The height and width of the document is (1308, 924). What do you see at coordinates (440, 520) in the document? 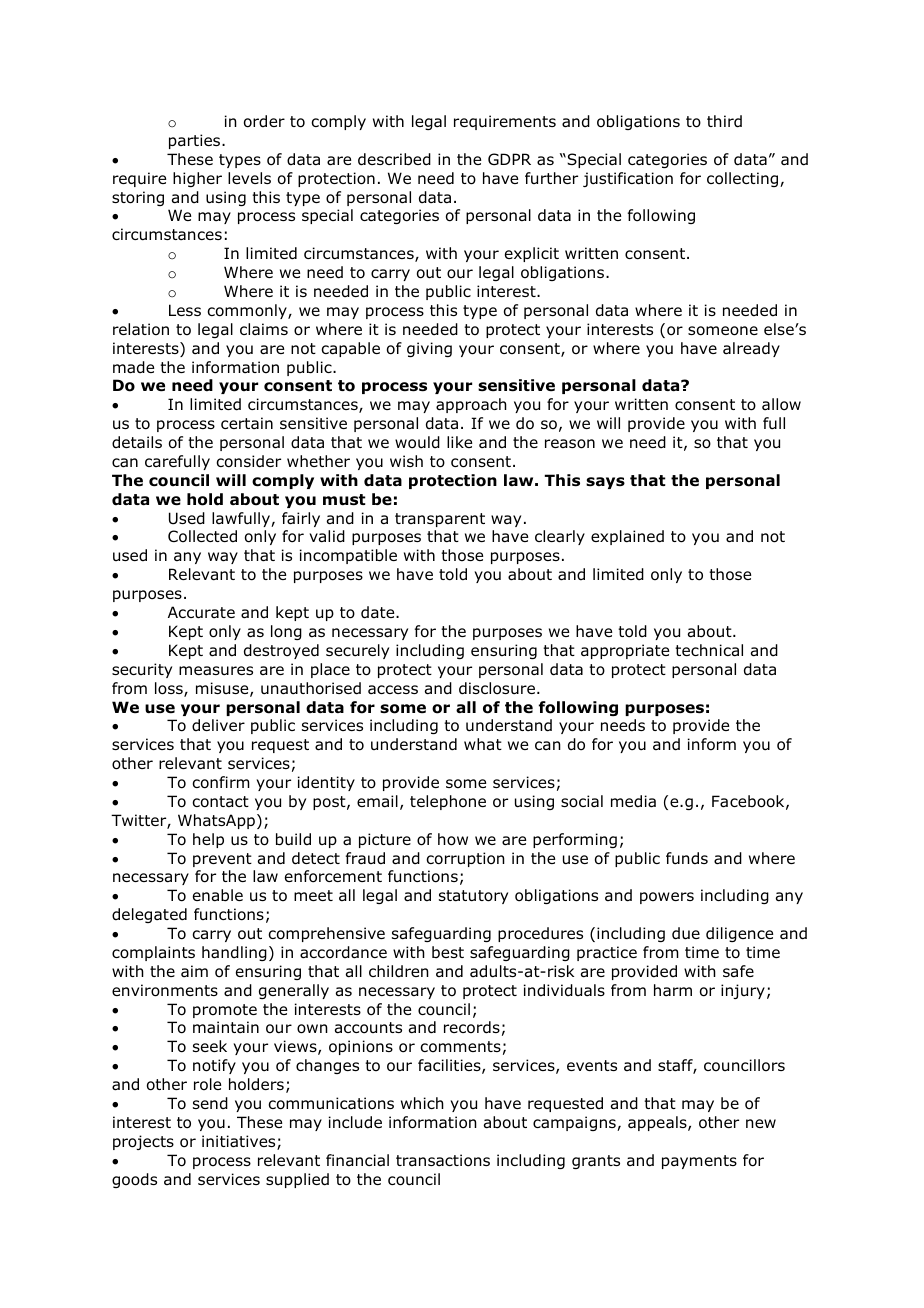
I see `transparent` at bounding box center [440, 520].
